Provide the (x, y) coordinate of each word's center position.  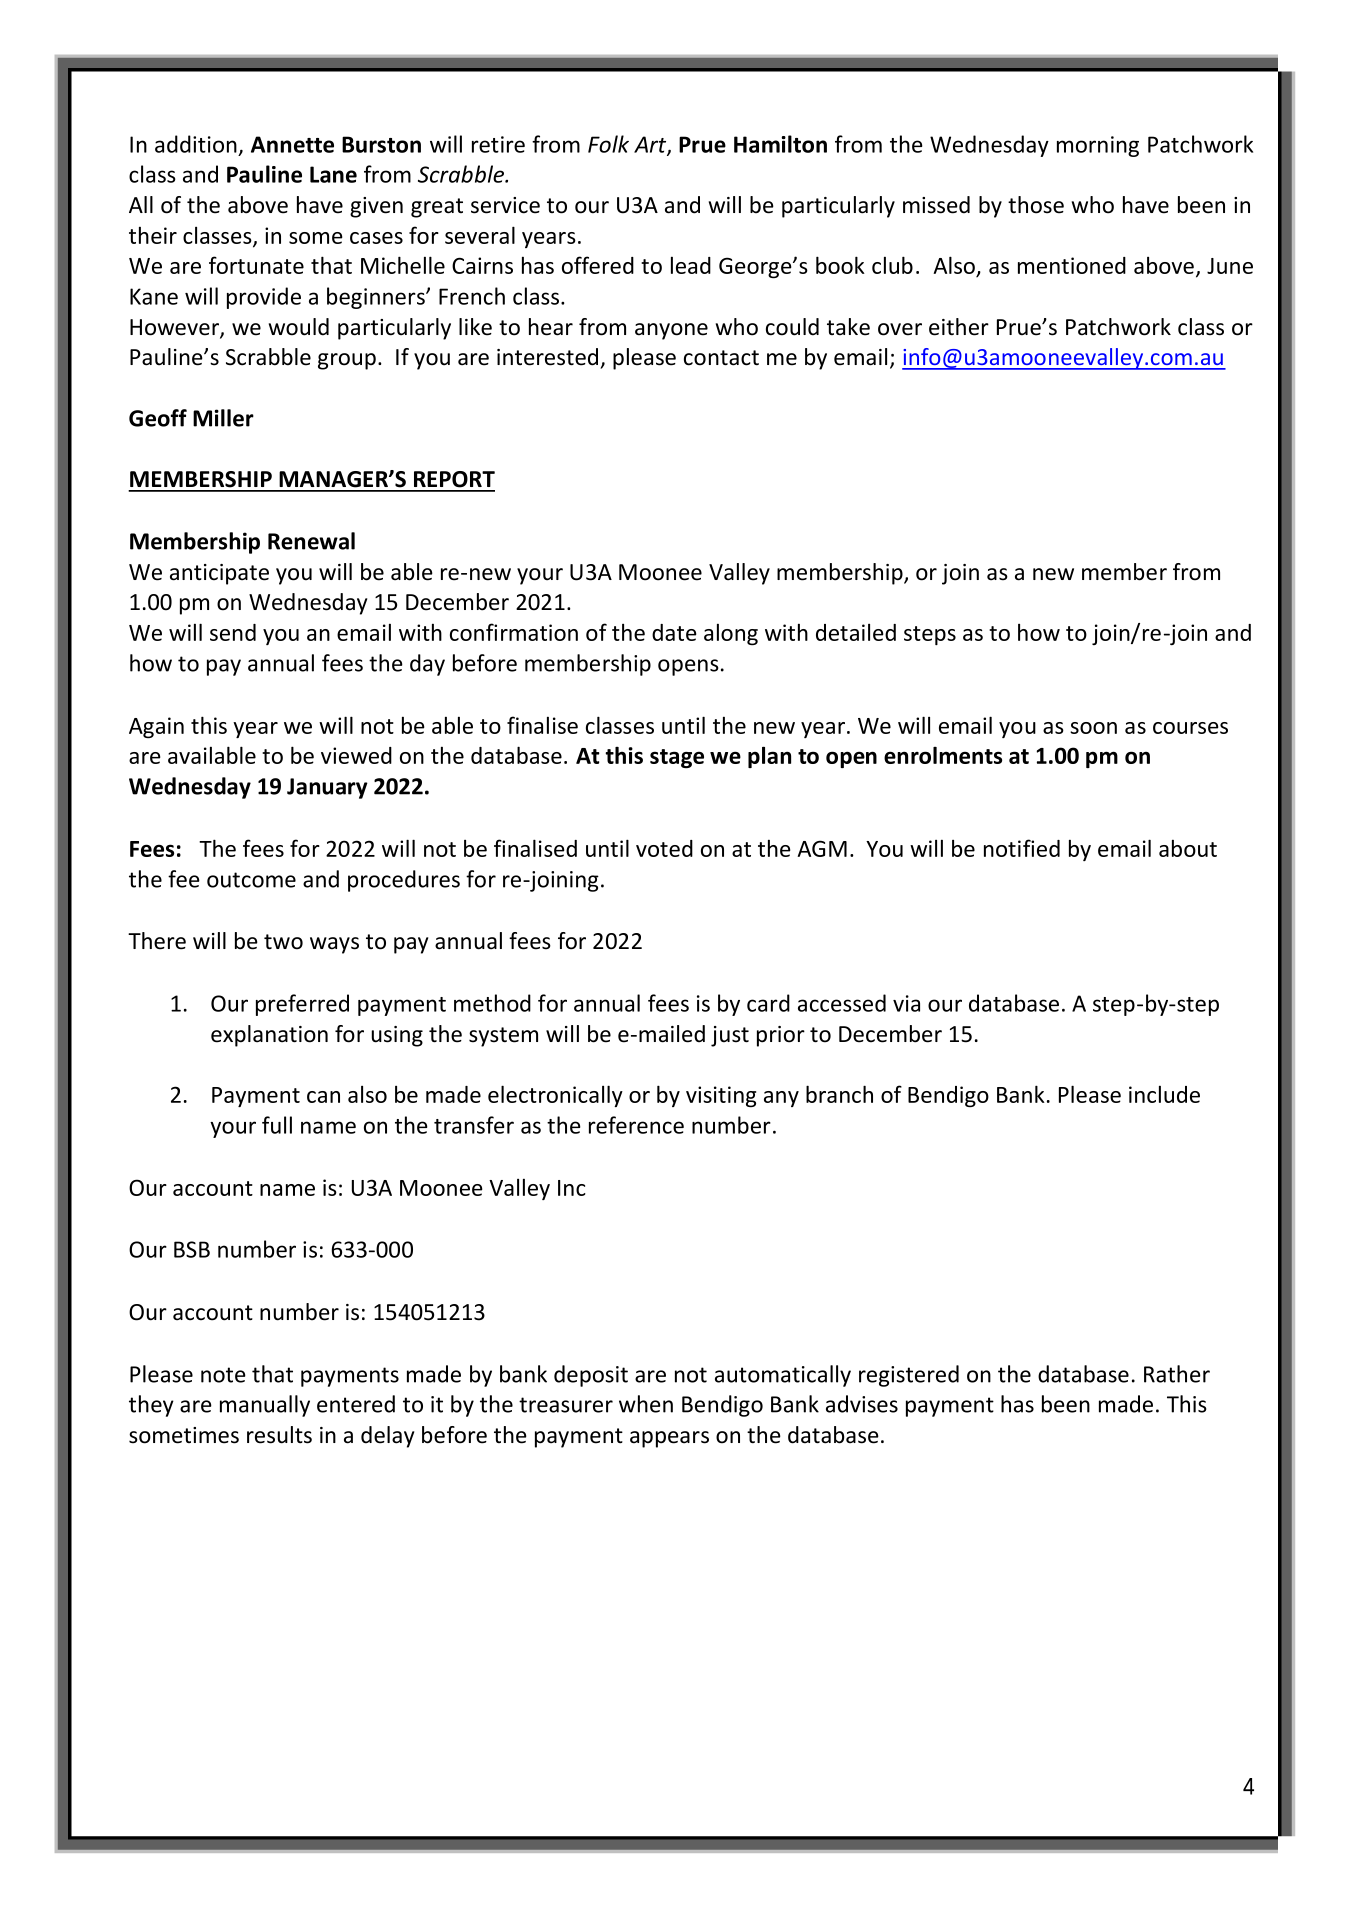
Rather (1177, 1374)
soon (1093, 728)
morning (1098, 146)
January (327, 788)
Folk (608, 144)
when (646, 1404)
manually (265, 1406)
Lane (333, 174)
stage (677, 758)
